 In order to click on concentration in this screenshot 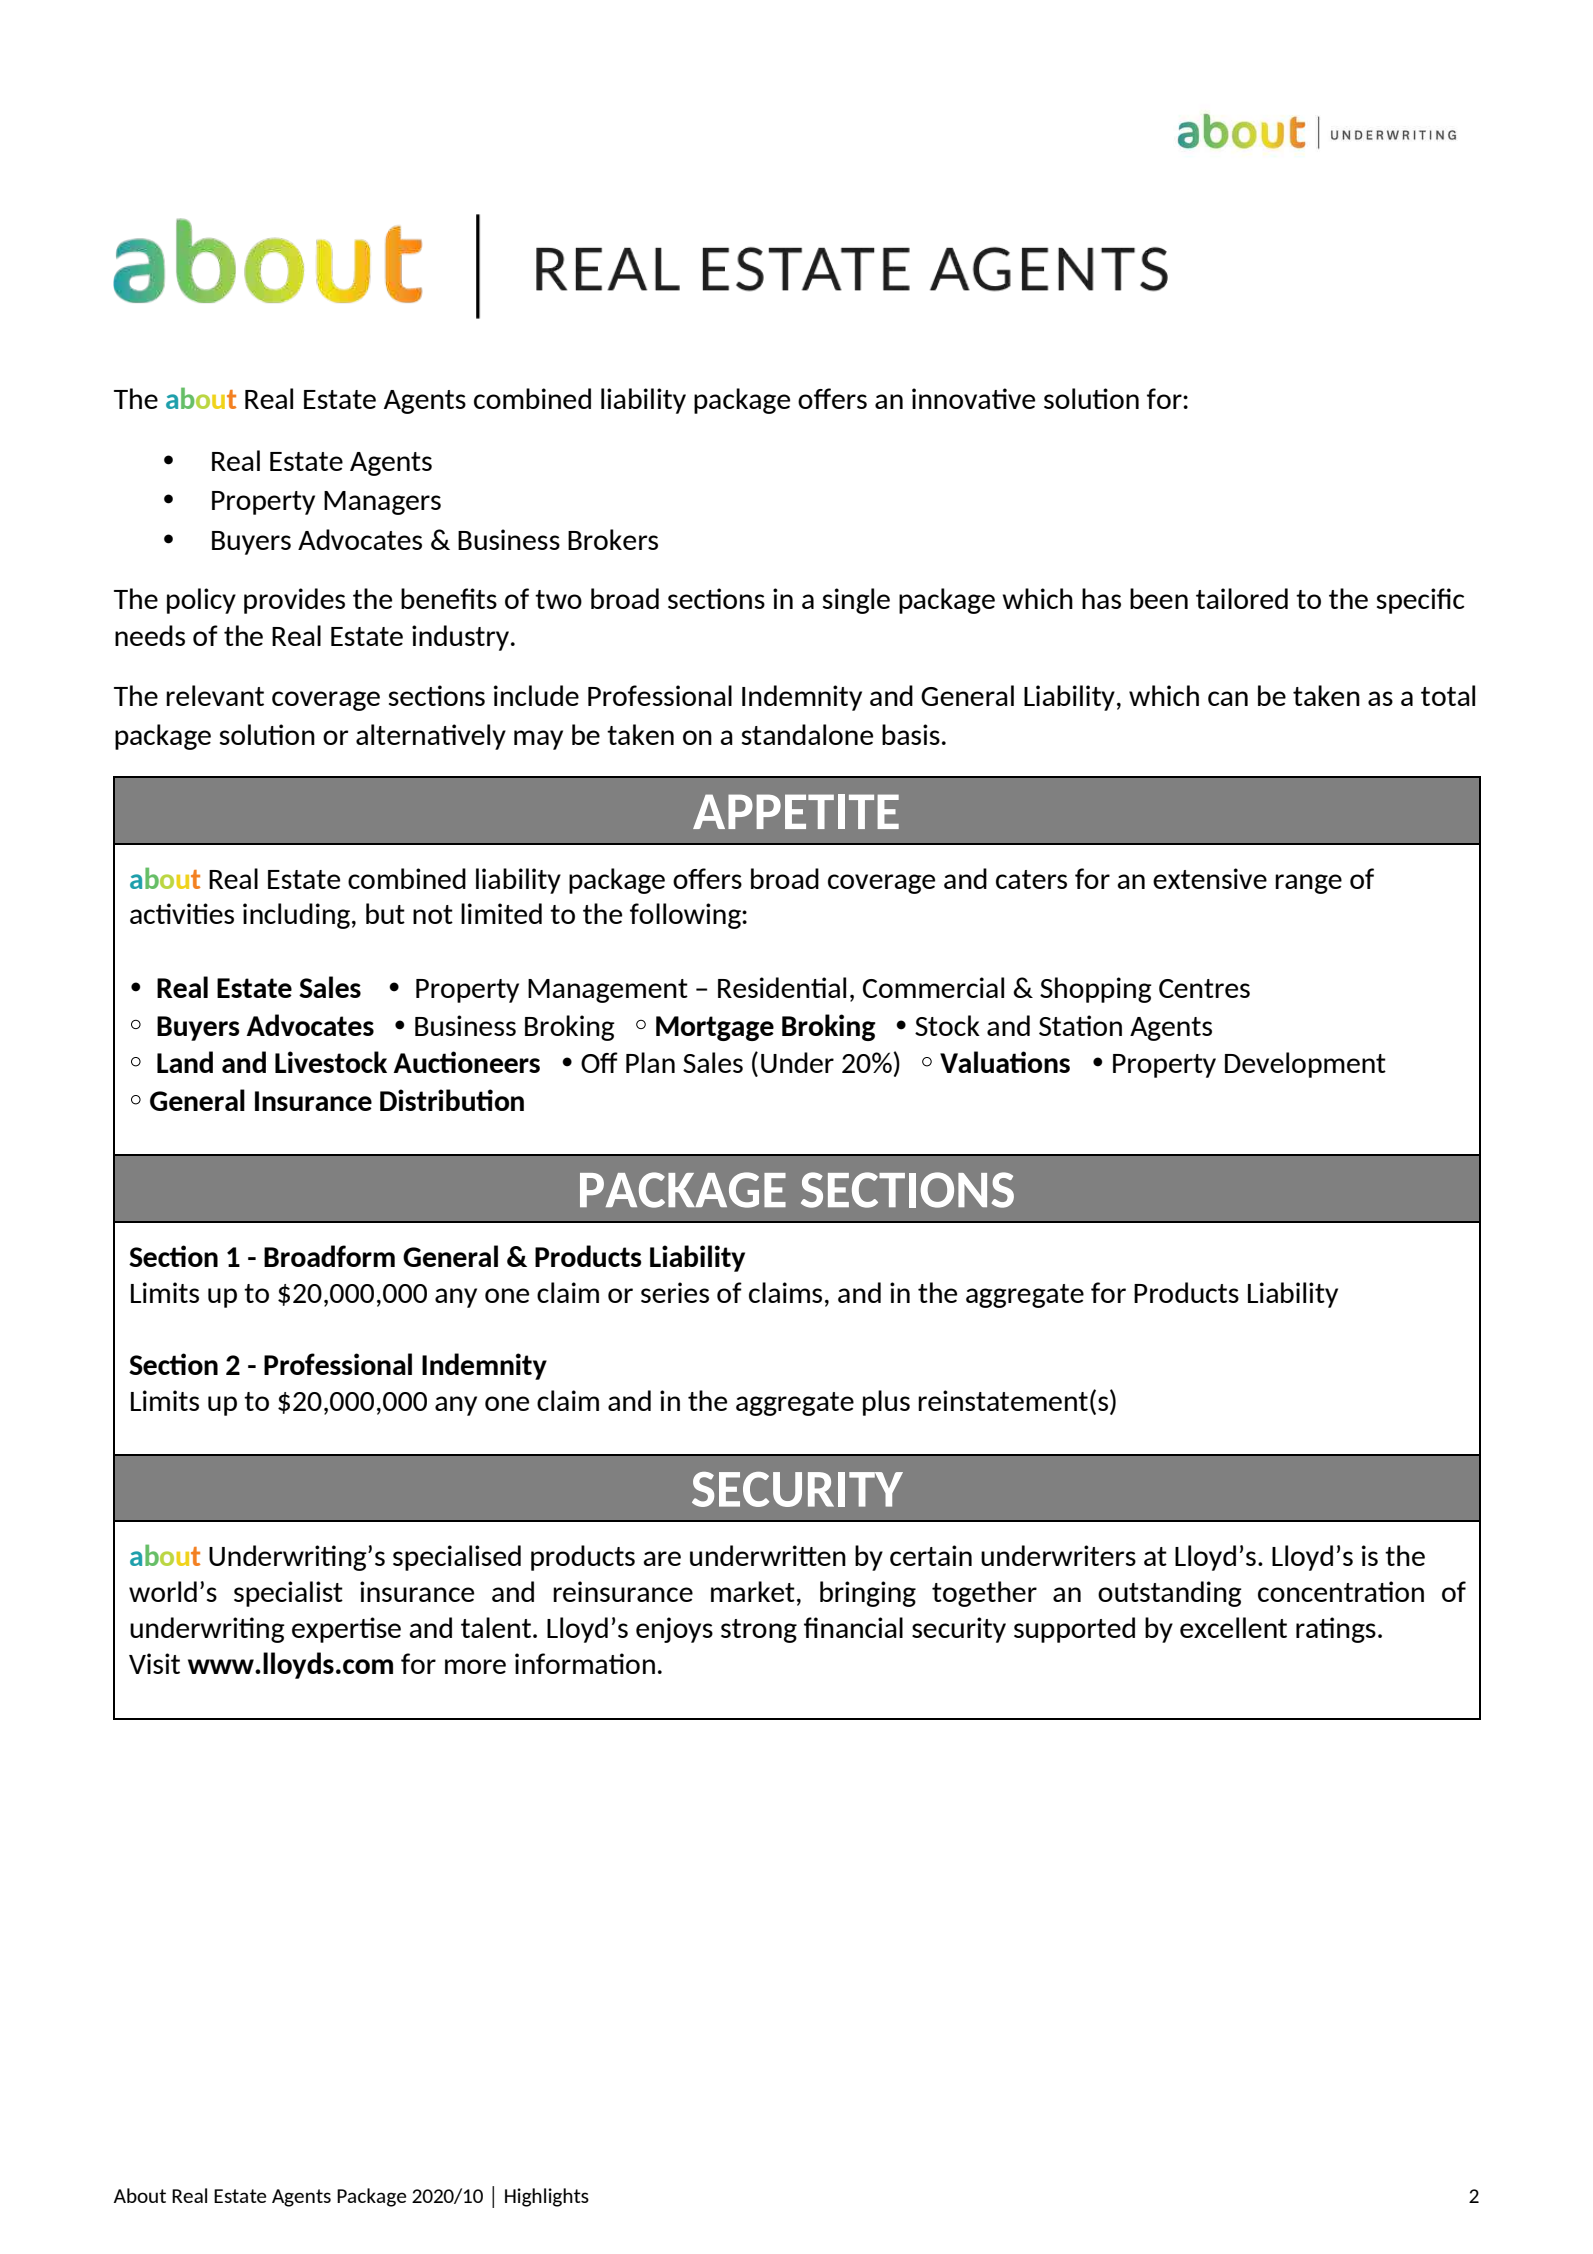, I will do `click(1341, 1591)`.
